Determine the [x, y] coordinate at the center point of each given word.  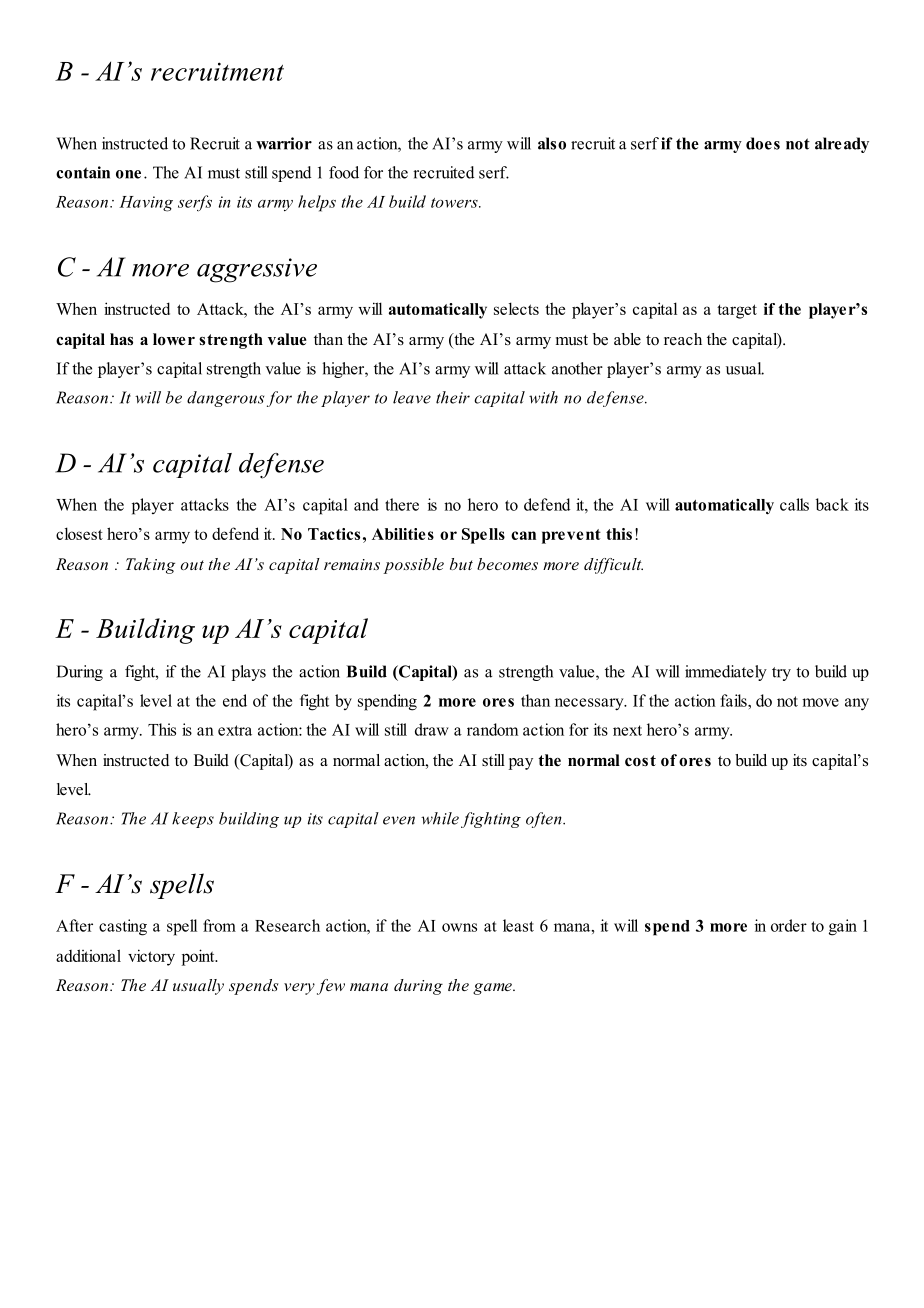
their [453, 397]
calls [794, 504]
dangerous [225, 399]
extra [235, 730]
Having [146, 204]
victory [151, 957]
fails [735, 700]
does [763, 143]
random [492, 729]
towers [455, 203]
